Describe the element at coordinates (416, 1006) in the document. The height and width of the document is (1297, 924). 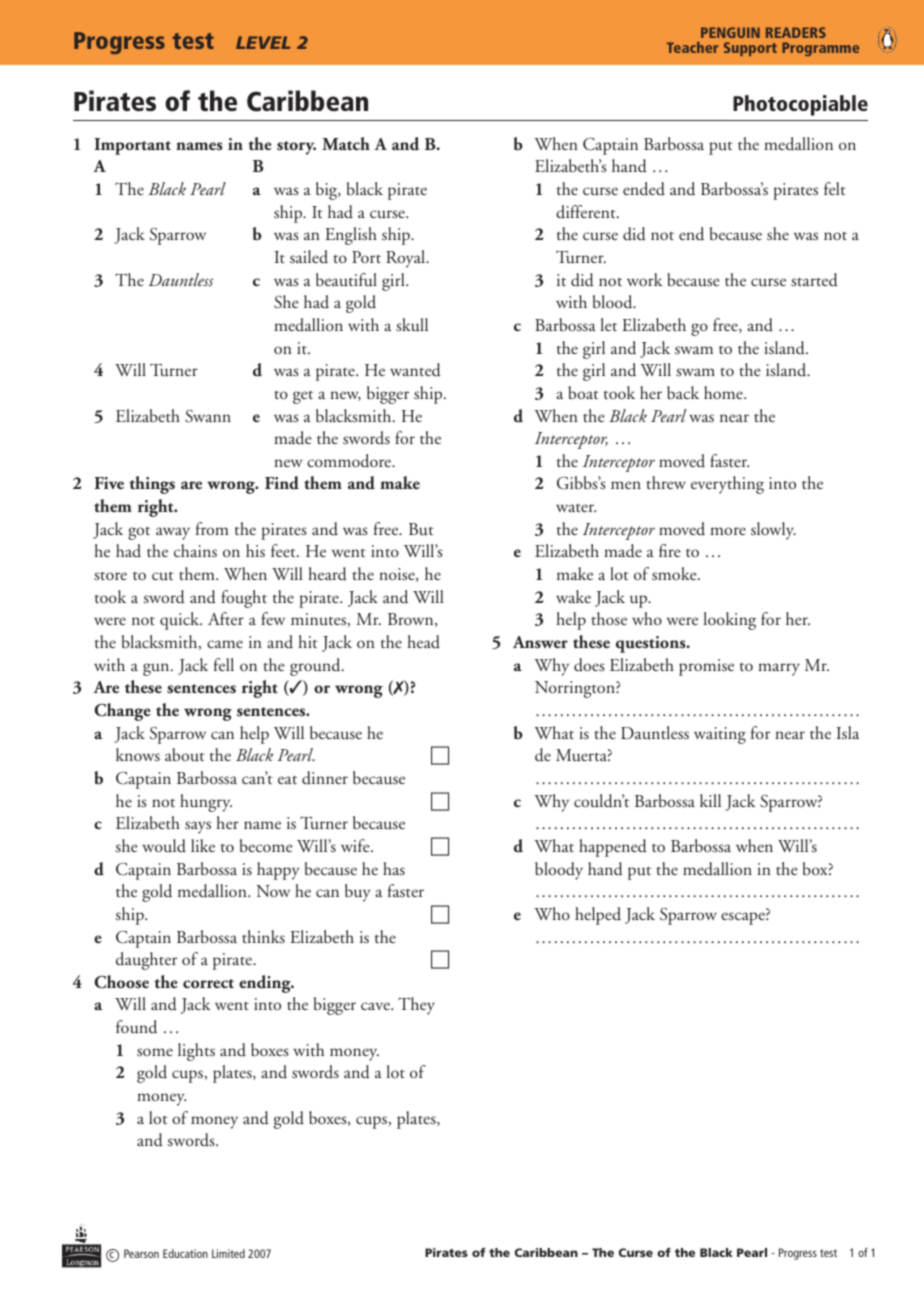
I see `They` at that location.
